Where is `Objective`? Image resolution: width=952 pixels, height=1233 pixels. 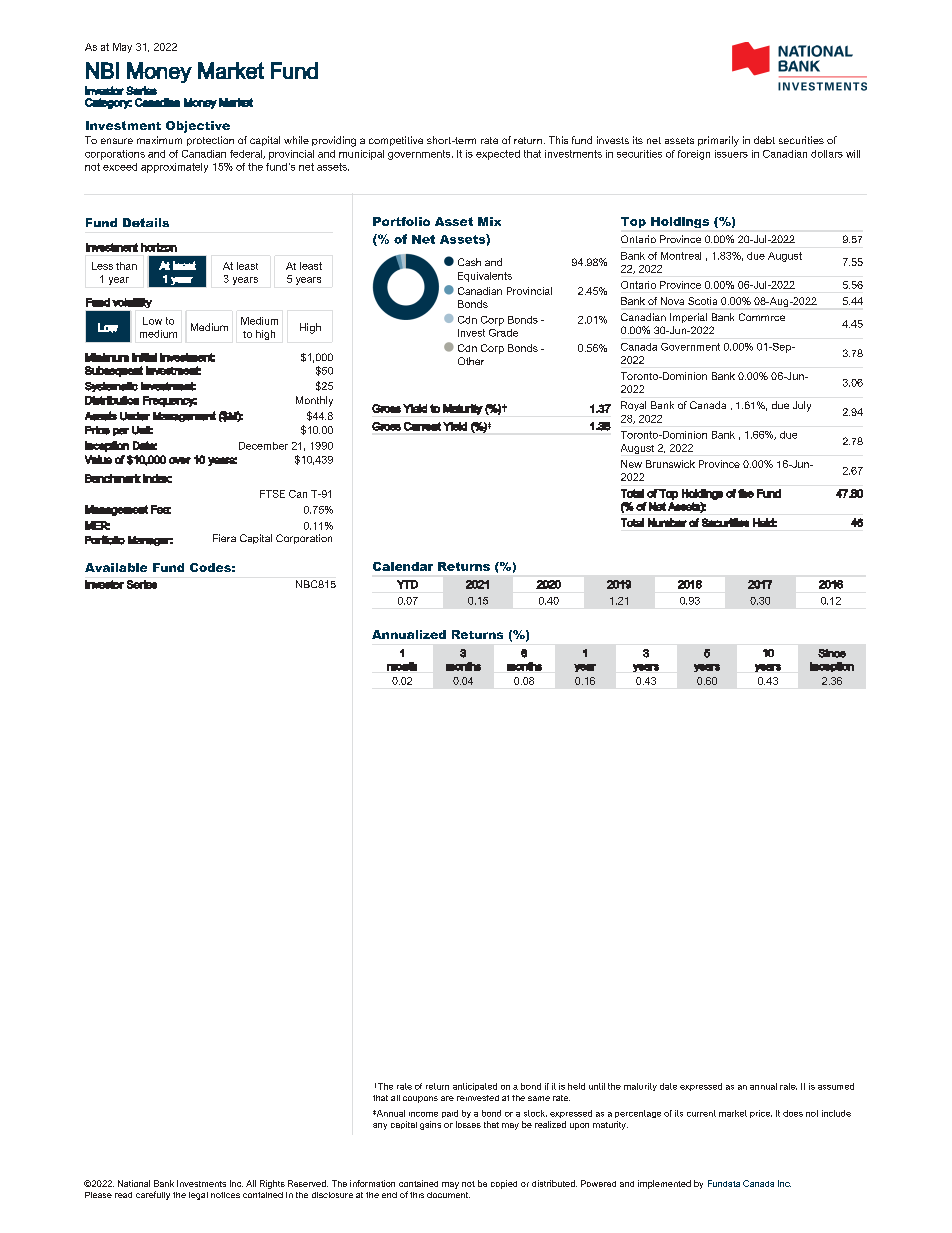
Objective is located at coordinates (198, 127).
